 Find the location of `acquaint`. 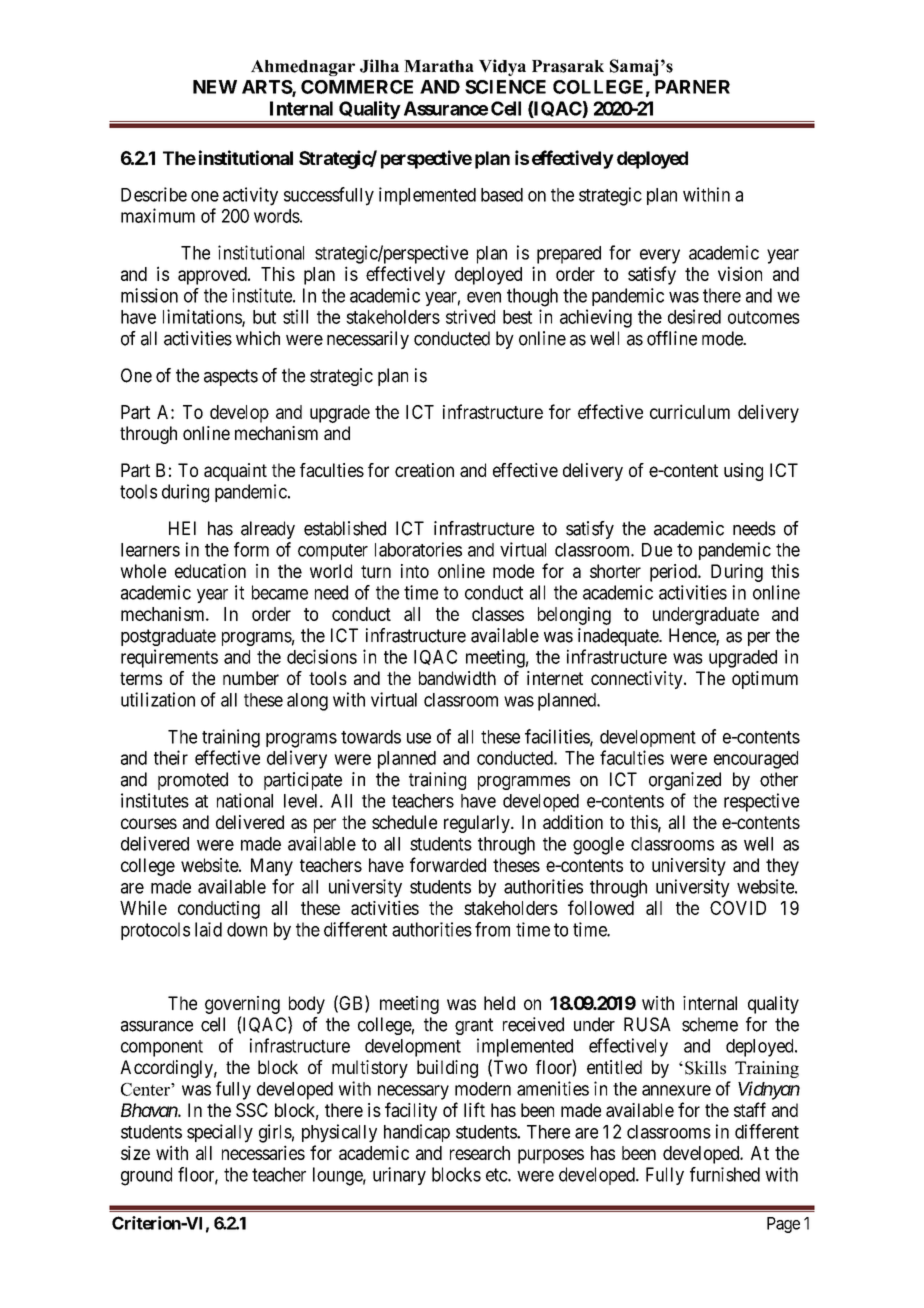

acquaint is located at coordinates (235, 472).
